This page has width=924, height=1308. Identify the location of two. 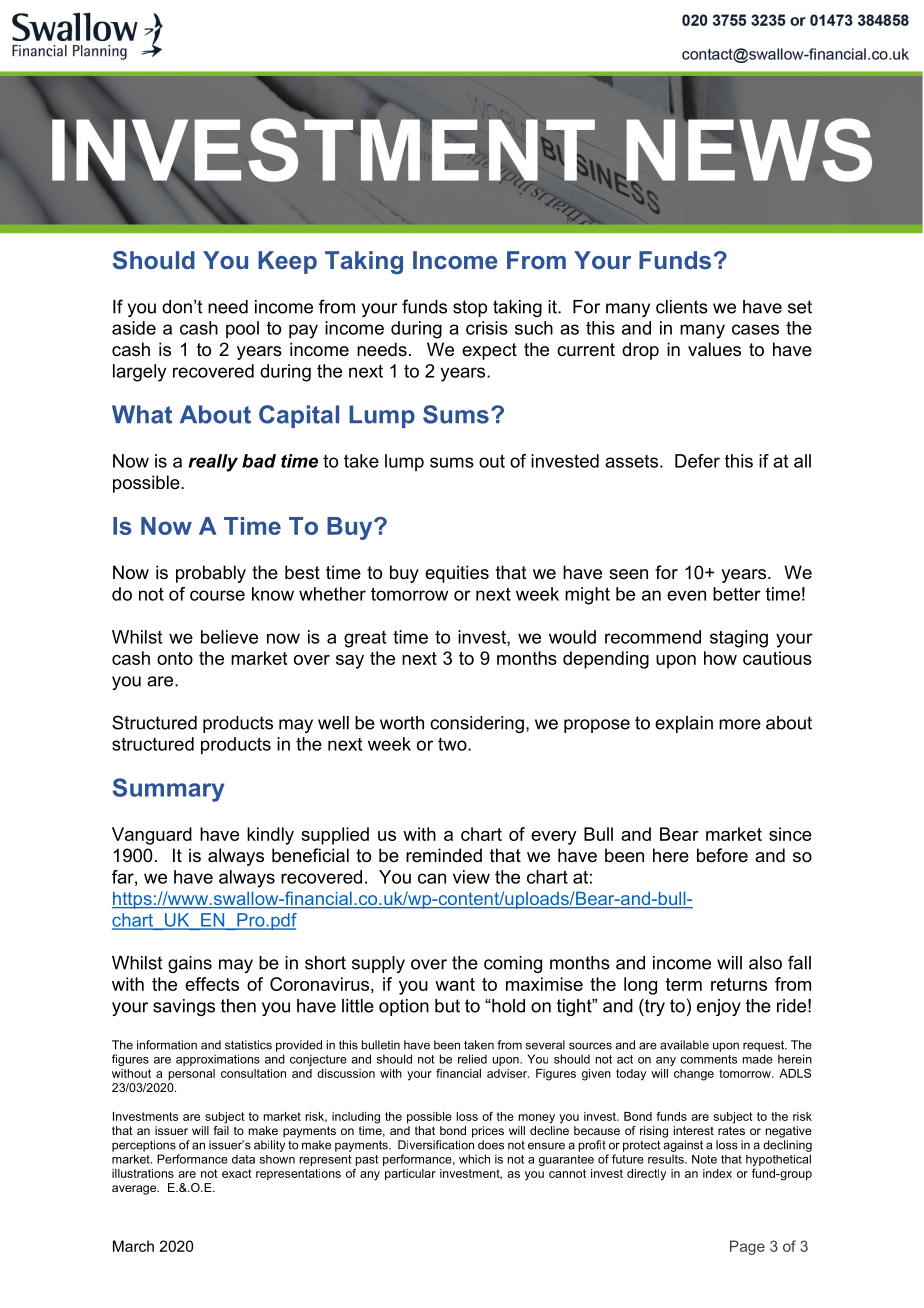
(453, 744).
